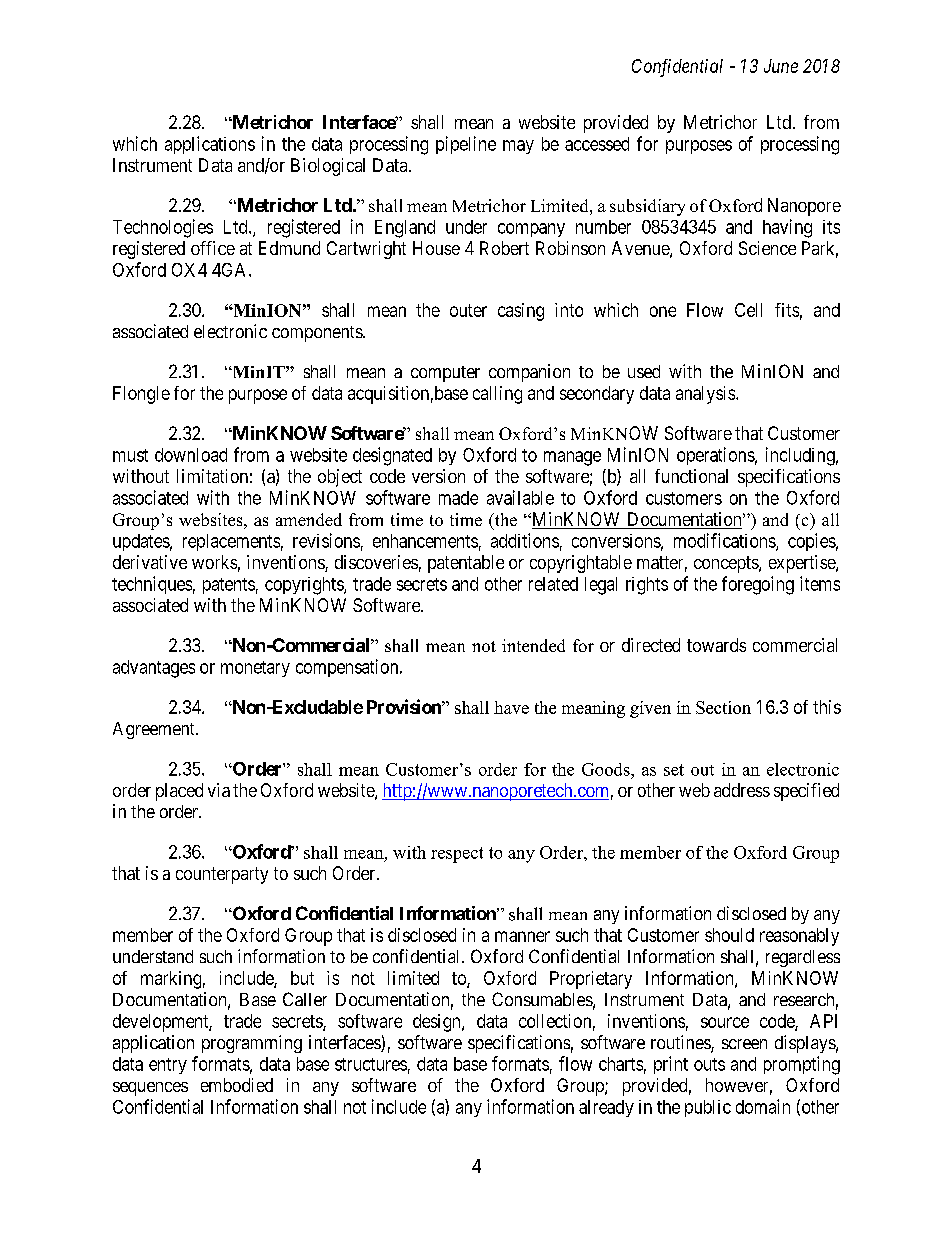 The image size is (952, 1233). I want to click on functional, so click(691, 476).
